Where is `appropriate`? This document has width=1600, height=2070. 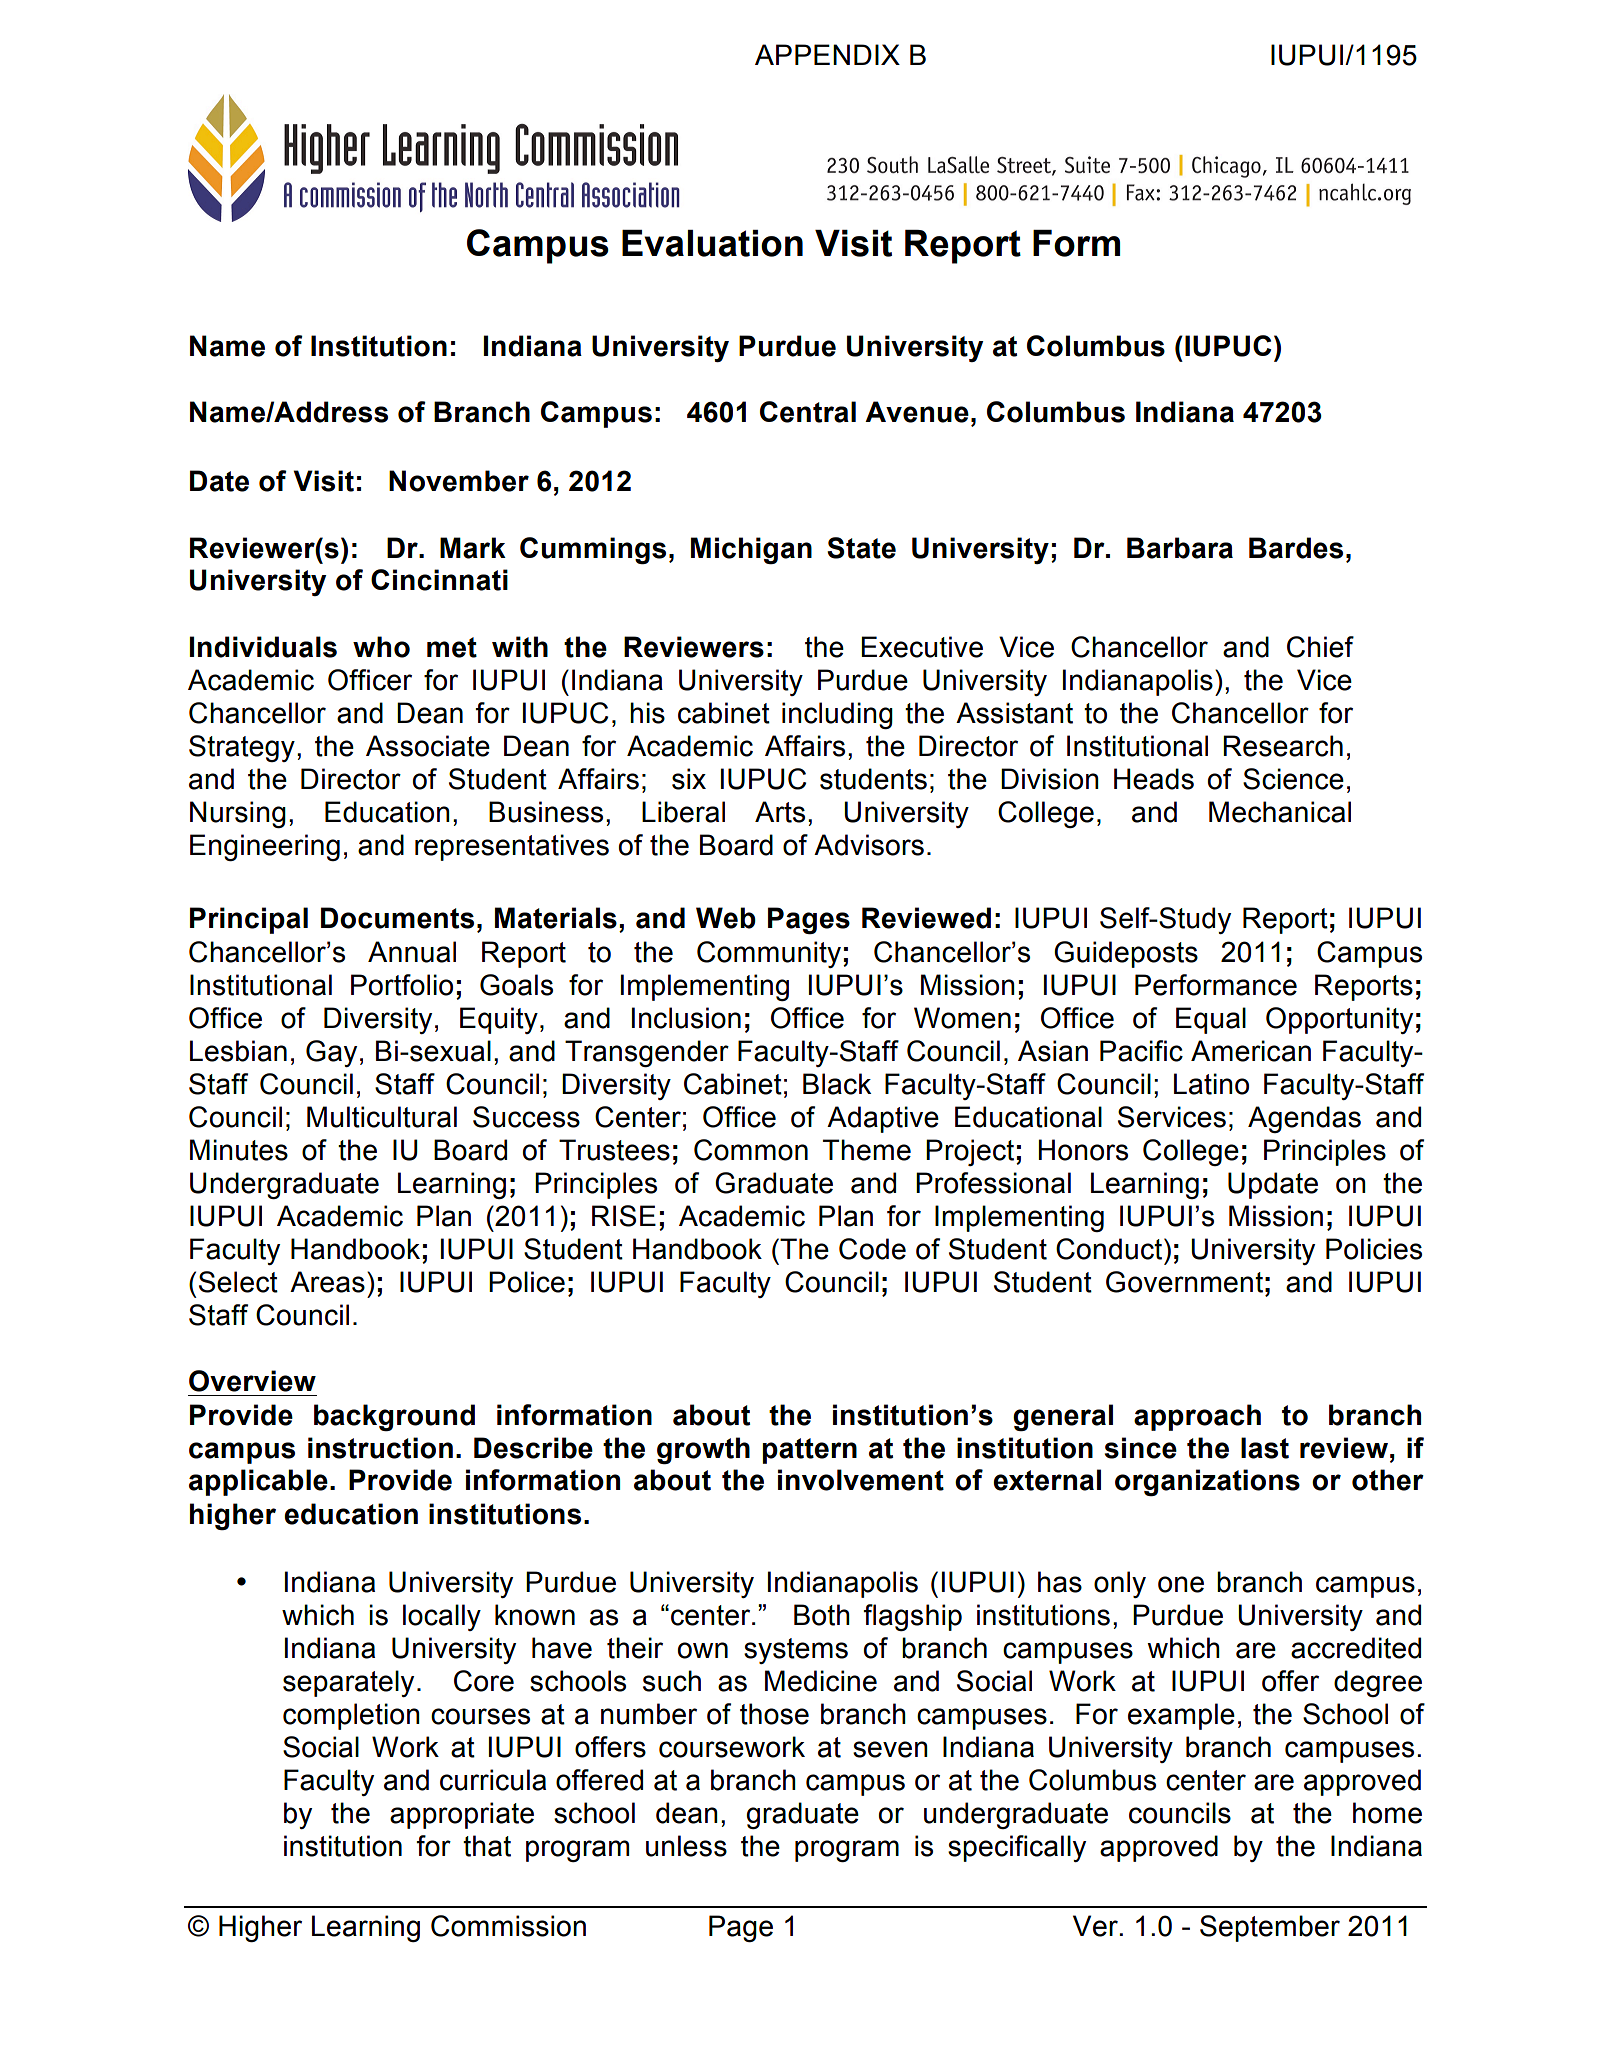 appropriate is located at coordinates (462, 1815).
